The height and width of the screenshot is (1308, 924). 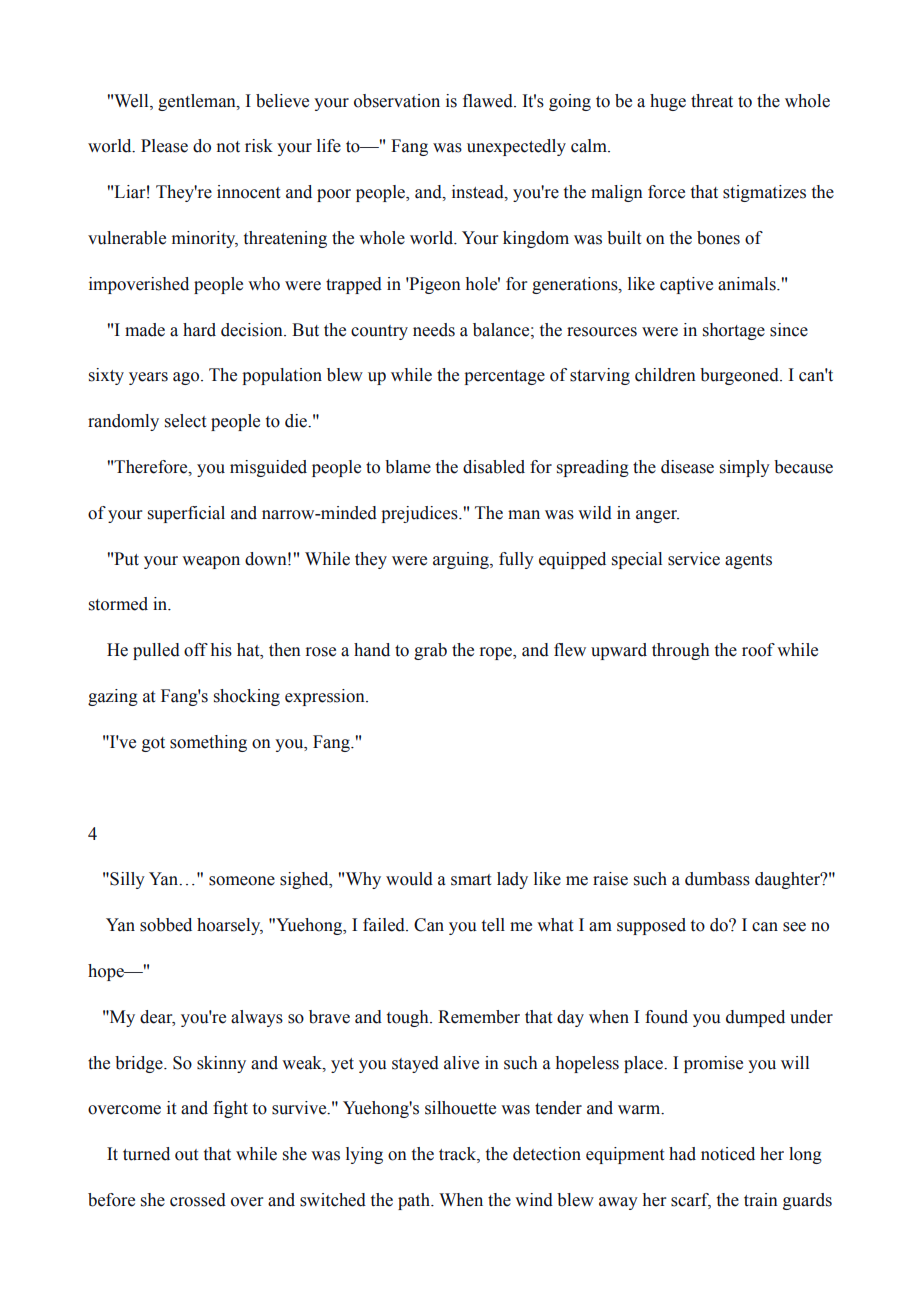 I want to click on Please, so click(x=164, y=146).
